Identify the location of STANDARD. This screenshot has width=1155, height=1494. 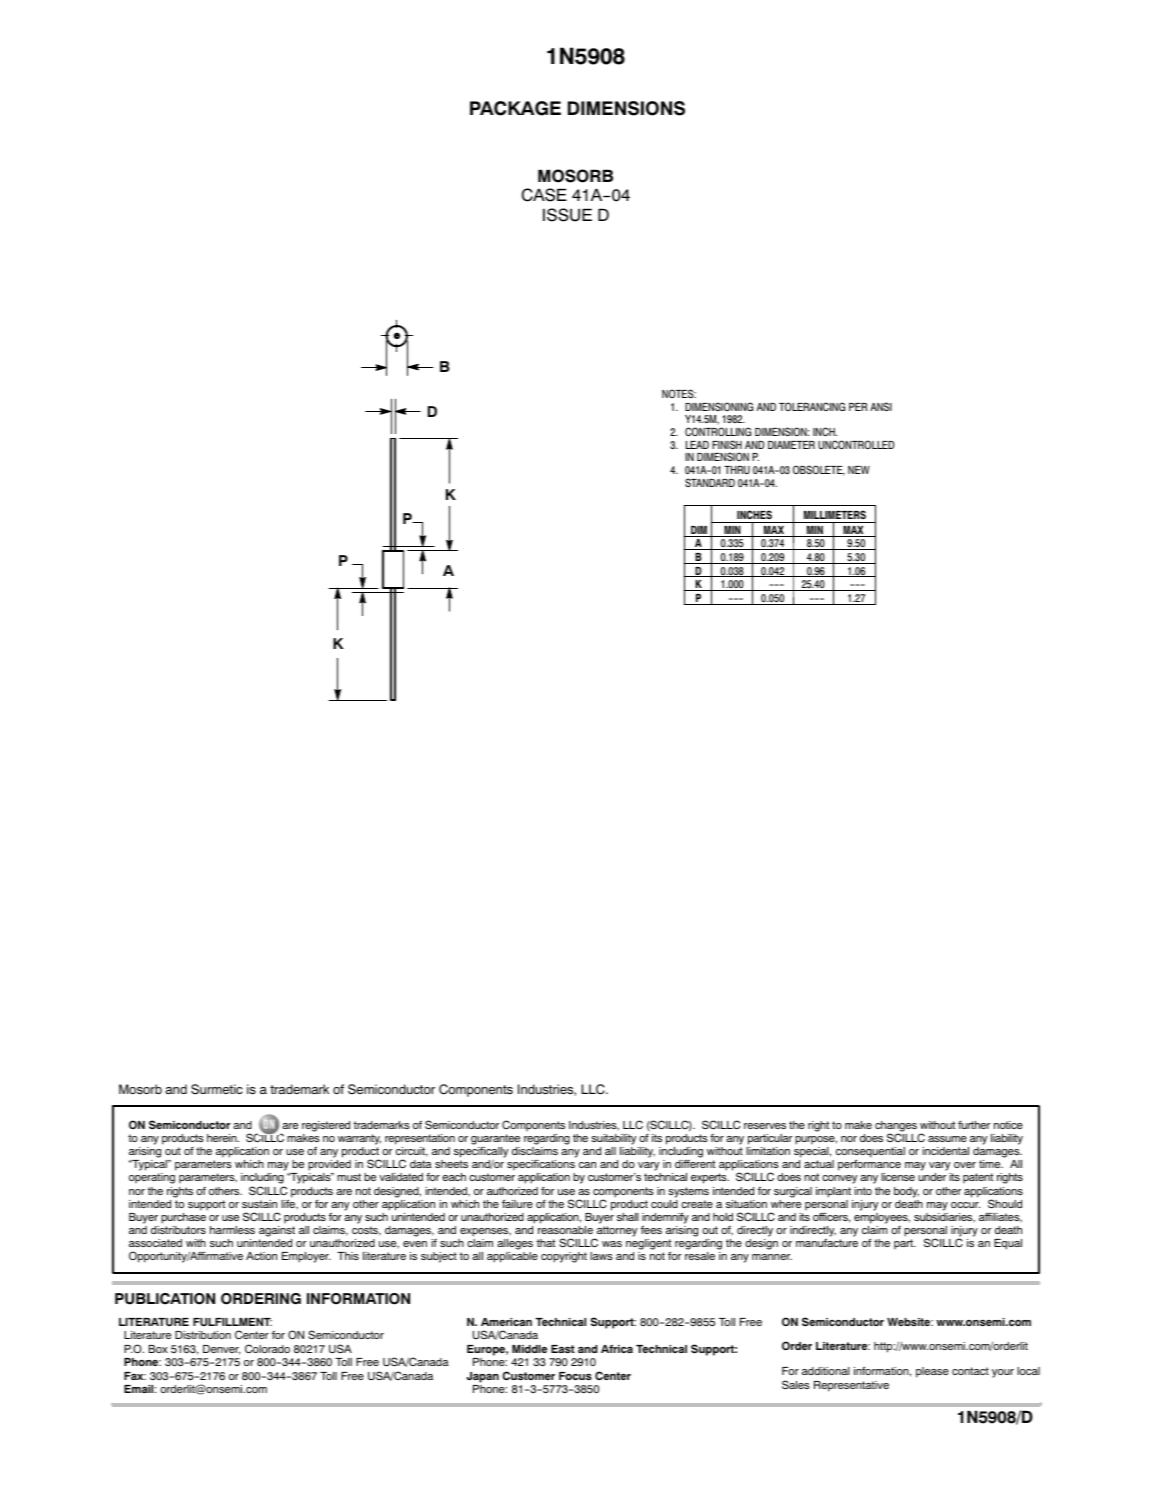
(710, 482).
